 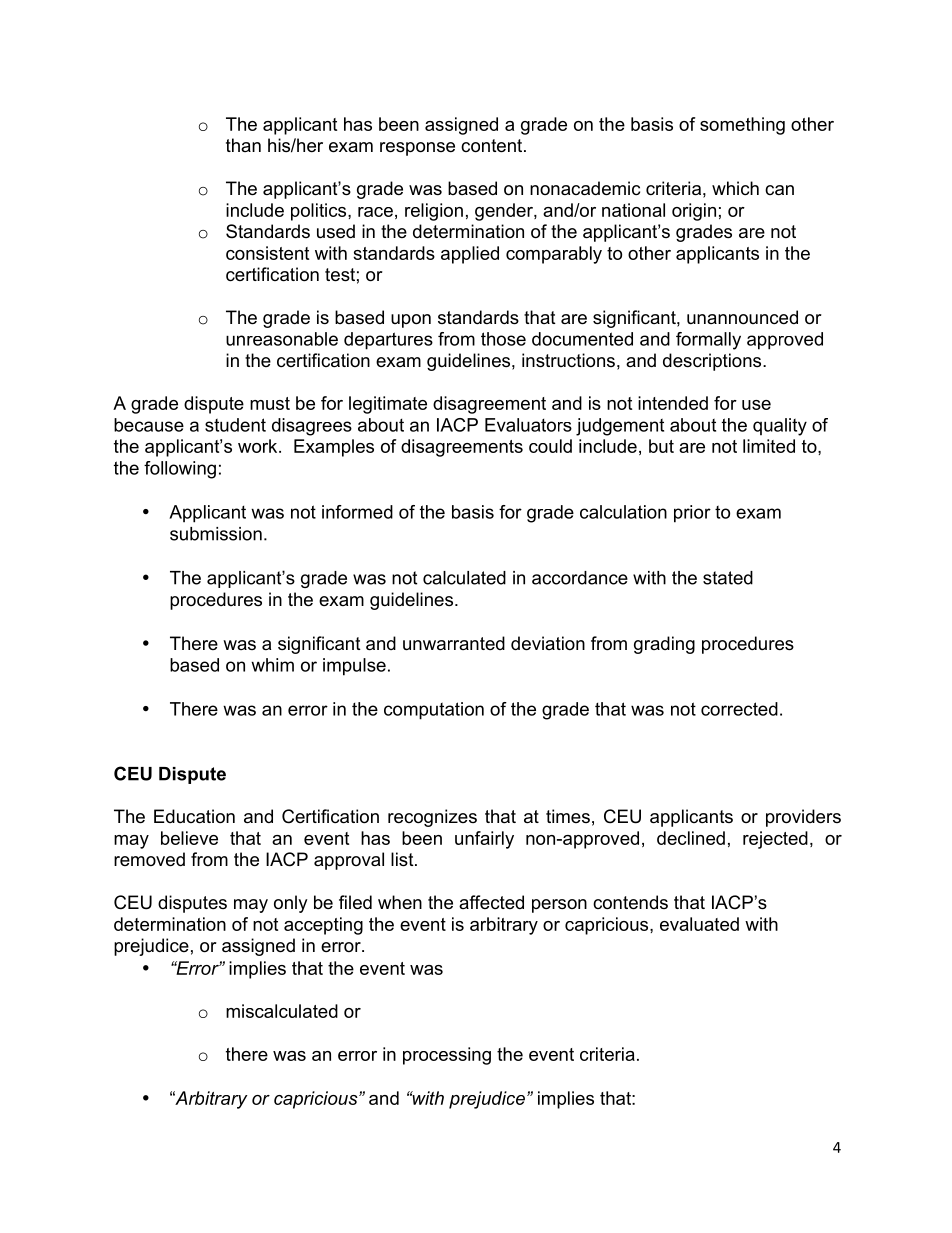 What do you see at coordinates (484, 840) in the document?
I see `unfairly` at bounding box center [484, 840].
